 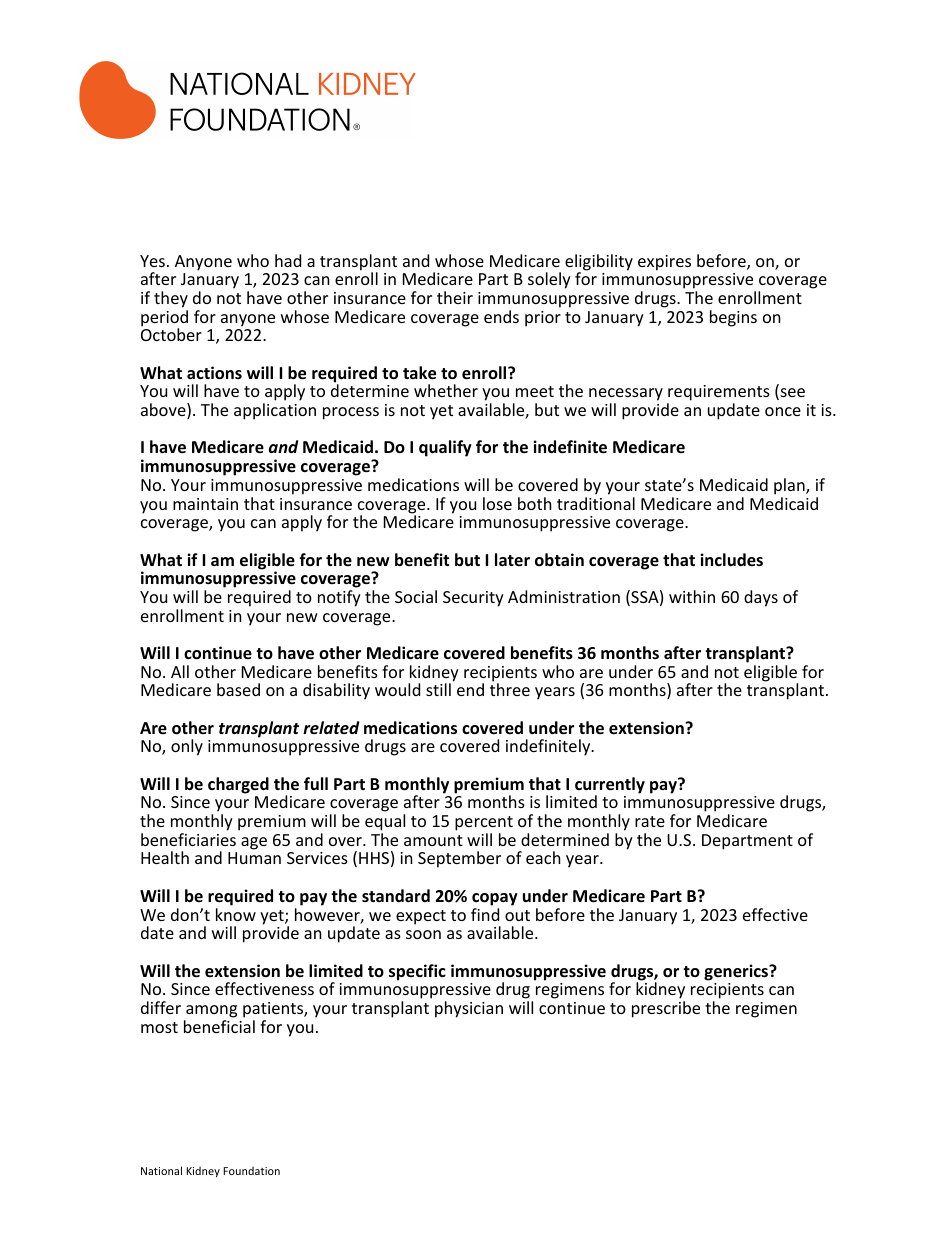 I want to click on currently, so click(x=610, y=786).
